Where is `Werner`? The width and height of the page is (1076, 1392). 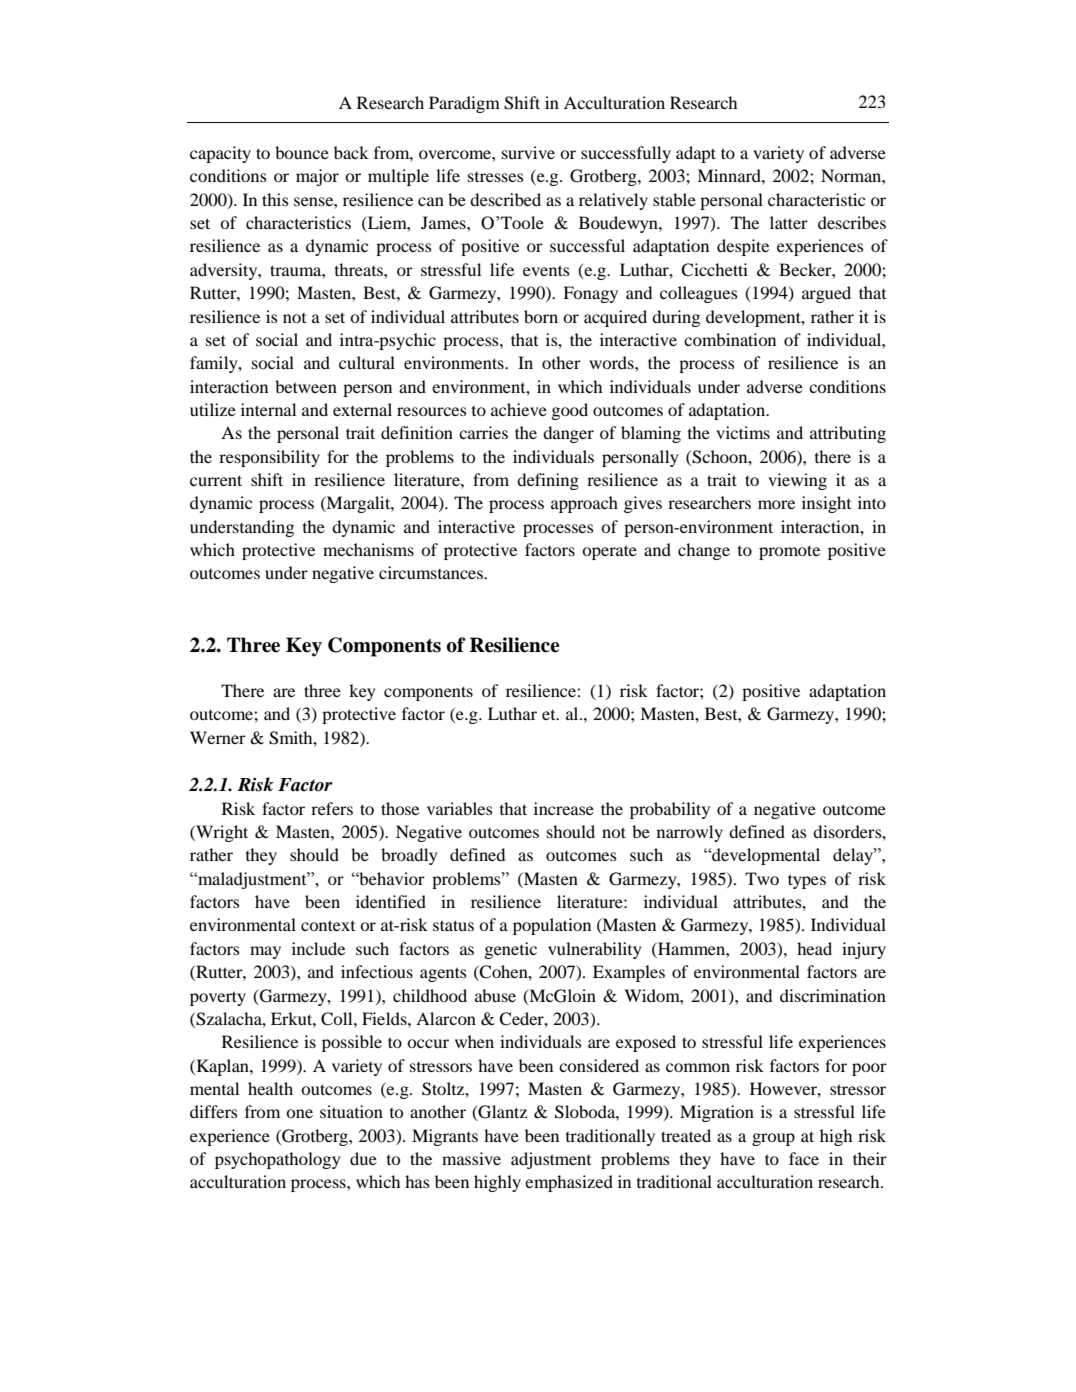
Werner is located at coordinates (218, 737).
